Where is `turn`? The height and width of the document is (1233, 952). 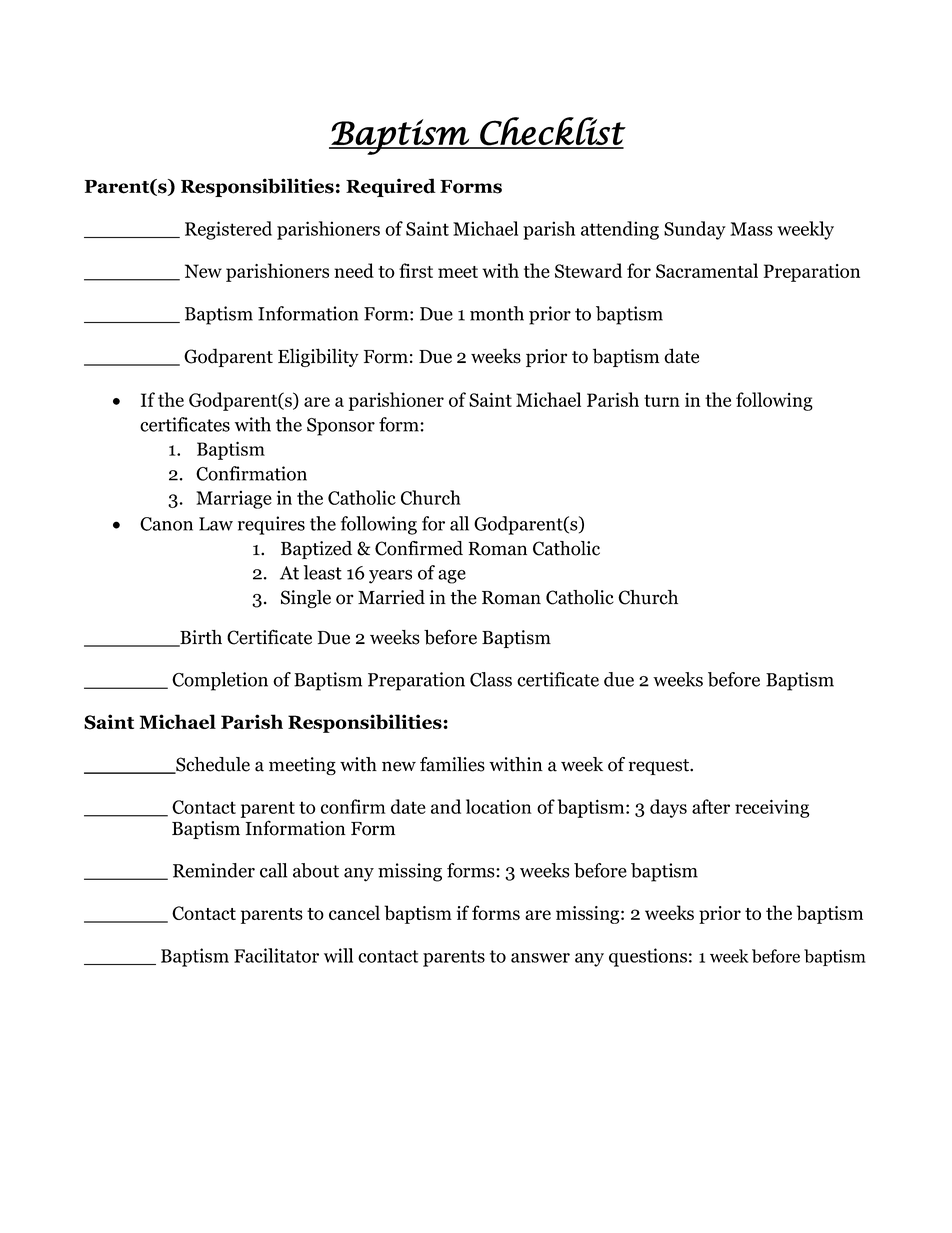
turn is located at coordinates (662, 400).
